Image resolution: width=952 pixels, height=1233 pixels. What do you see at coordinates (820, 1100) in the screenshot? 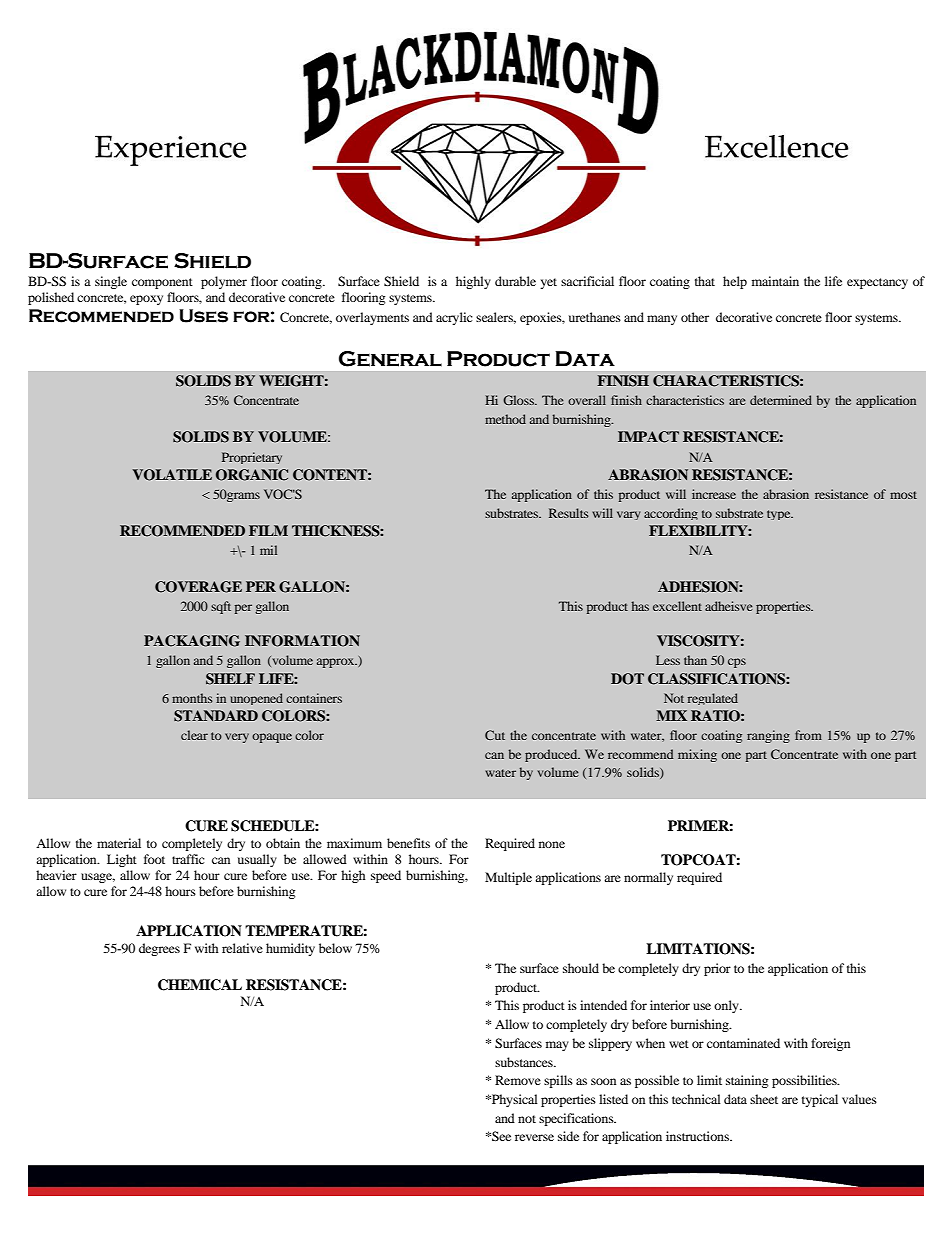
I see `typical` at bounding box center [820, 1100].
